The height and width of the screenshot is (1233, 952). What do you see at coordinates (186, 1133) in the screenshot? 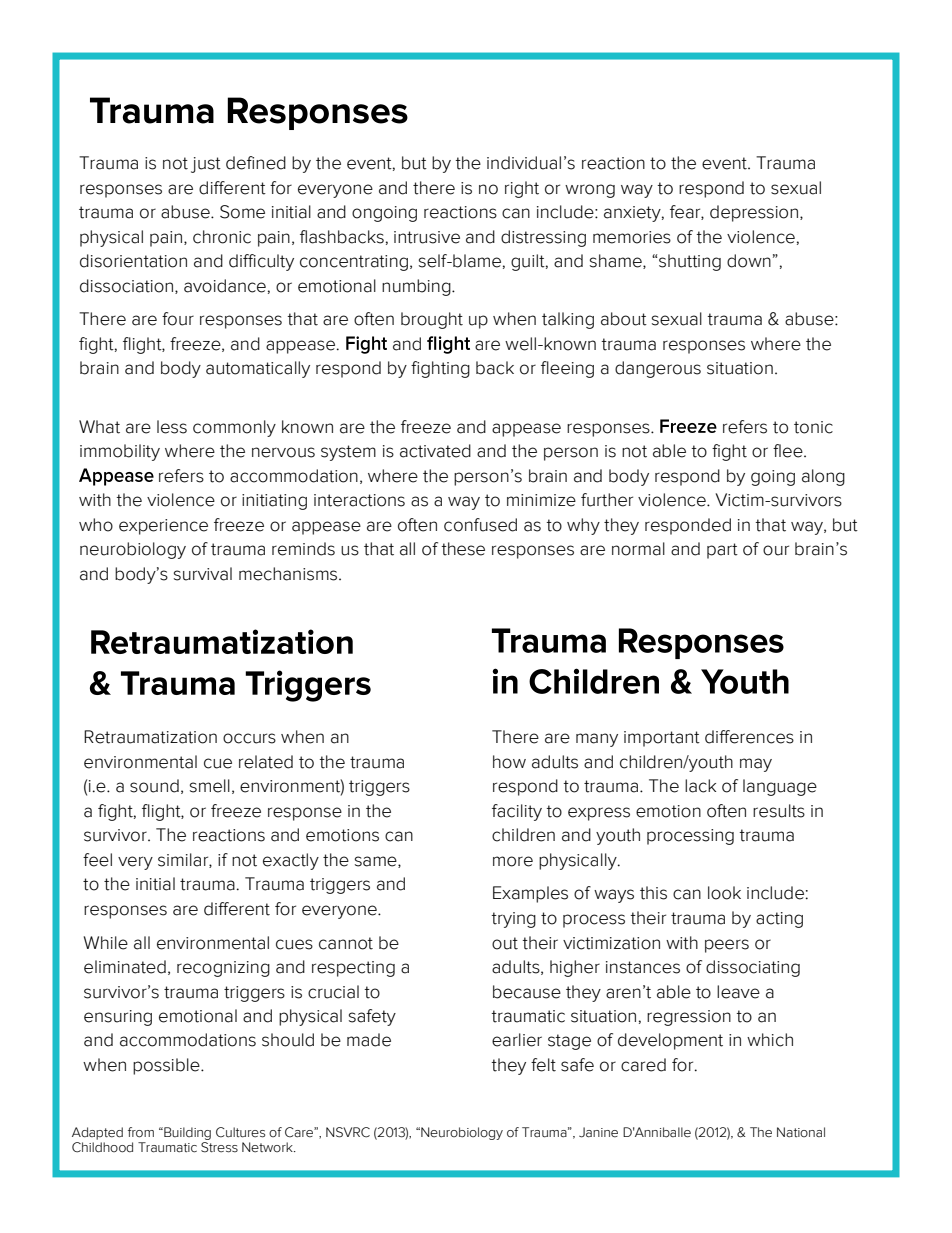
I see `Building` at bounding box center [186, 1133].
